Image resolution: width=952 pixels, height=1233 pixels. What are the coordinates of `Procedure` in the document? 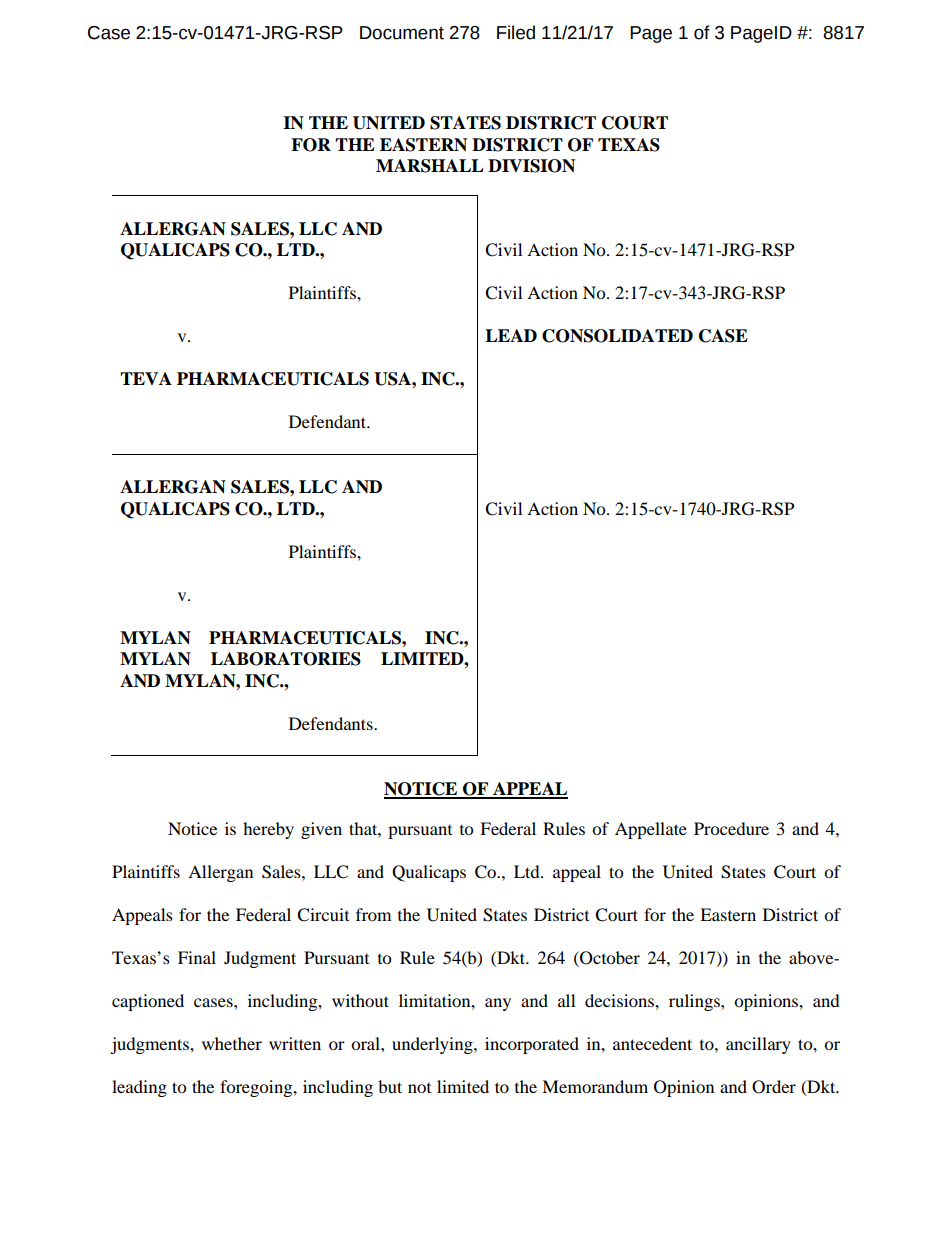 It's located at (731, 828).
